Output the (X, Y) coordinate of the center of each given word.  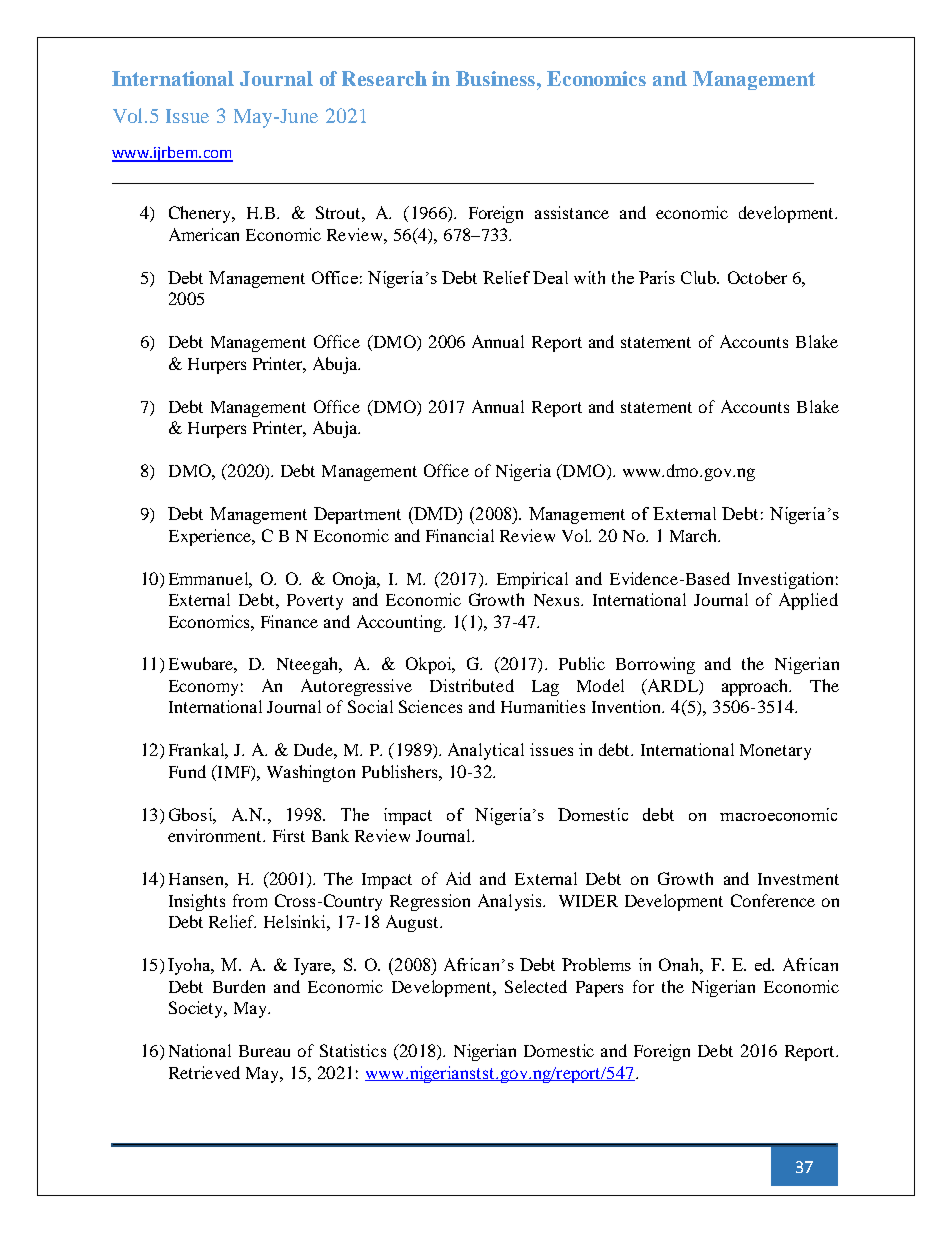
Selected (536, 986)
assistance (572, 212)
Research (384, 78)
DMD (435, 513)
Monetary (775, 752)
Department (357, 515)
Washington (311, 773)
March (695, 535)
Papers (599, 989)
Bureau (264, 1051)
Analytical (486, 751)
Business (497, 78)
